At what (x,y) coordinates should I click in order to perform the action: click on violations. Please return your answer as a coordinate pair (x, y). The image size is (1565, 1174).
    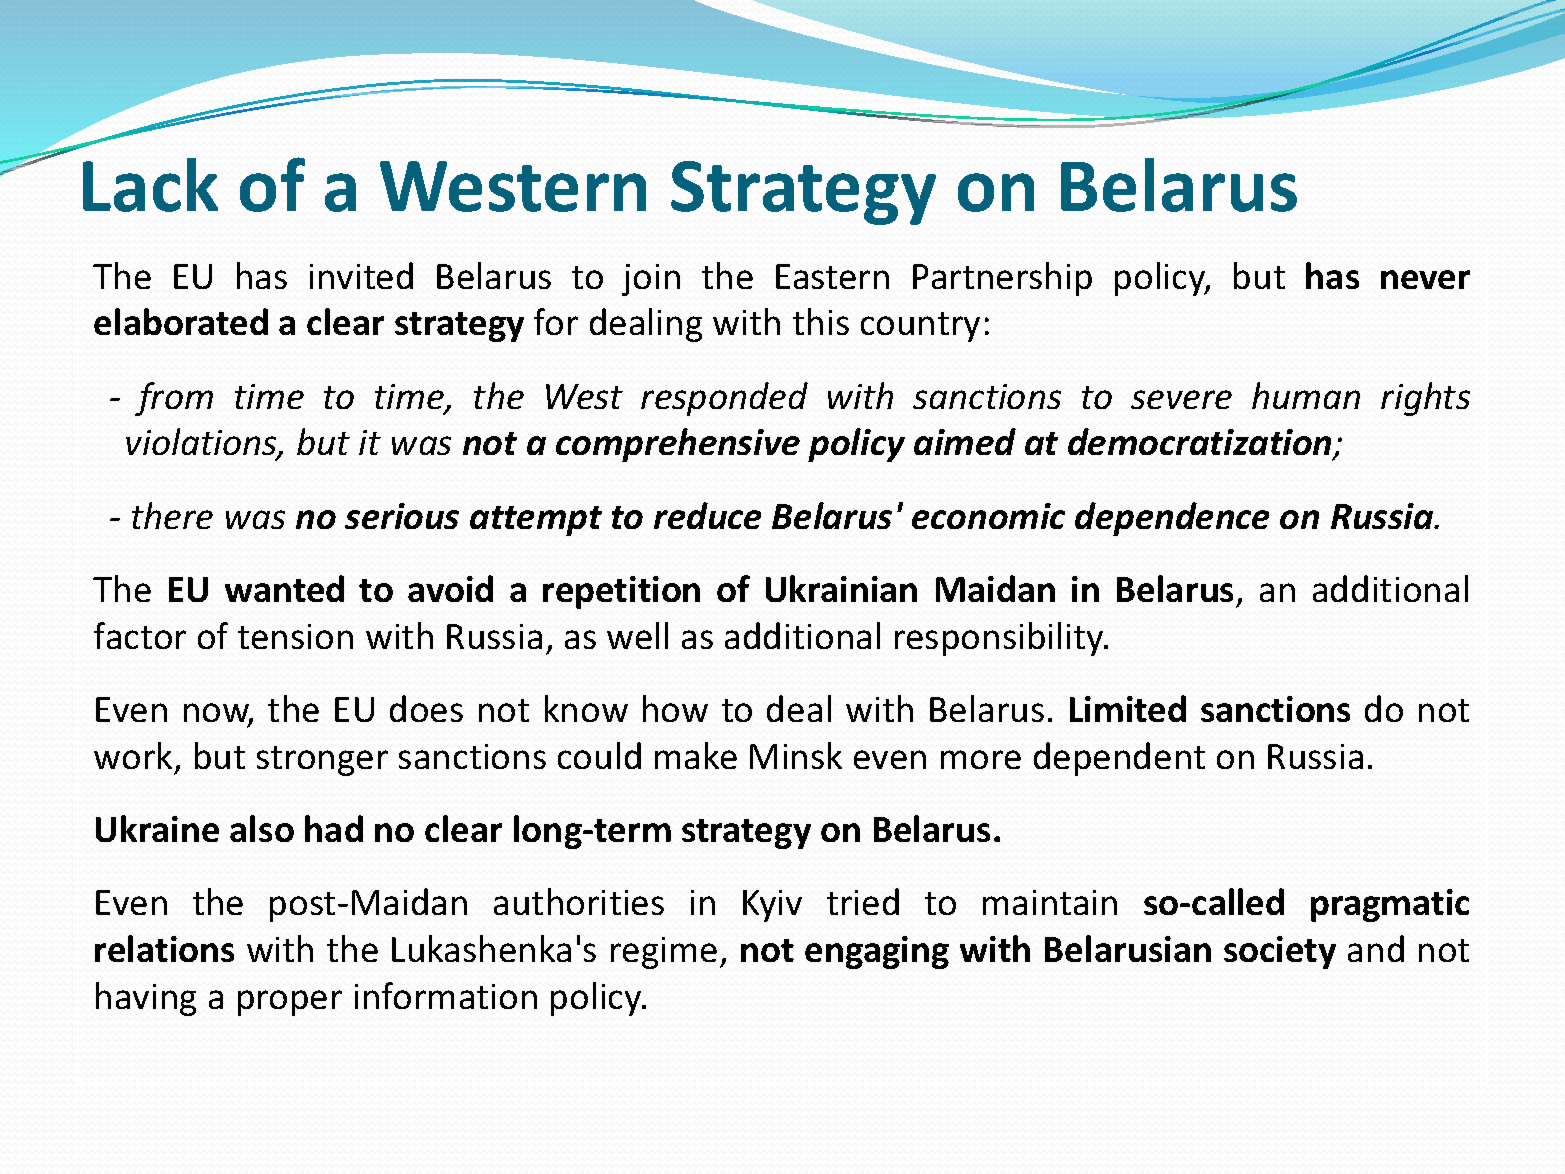
    Looking at the image, I should click on (202, 443).
